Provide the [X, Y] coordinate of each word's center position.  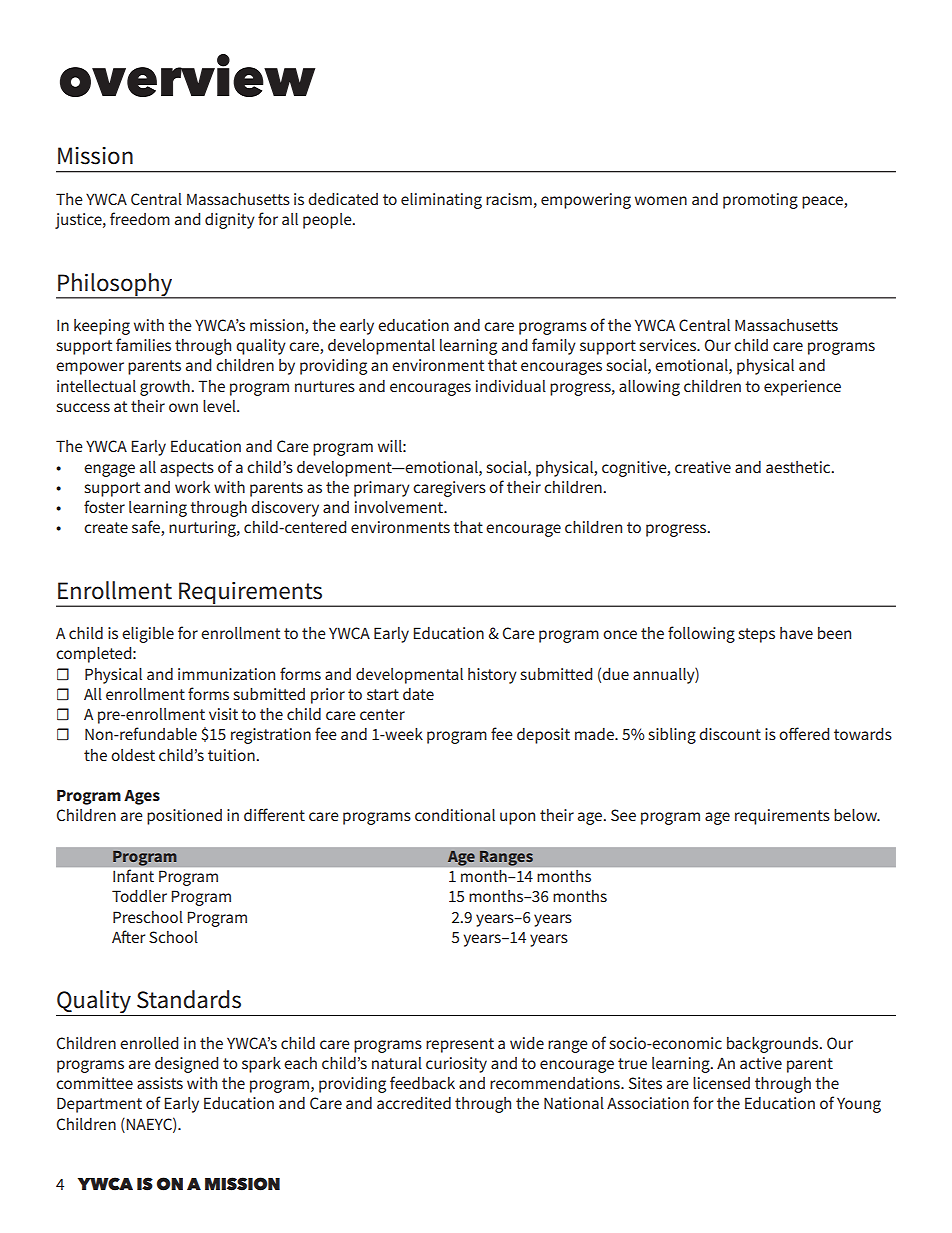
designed [186, 1065]
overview [187, 75]
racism [509, 199]
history [492, 676]
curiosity [456, 1065]
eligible [148, 635]
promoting [760, 201]
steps [756, 635]
